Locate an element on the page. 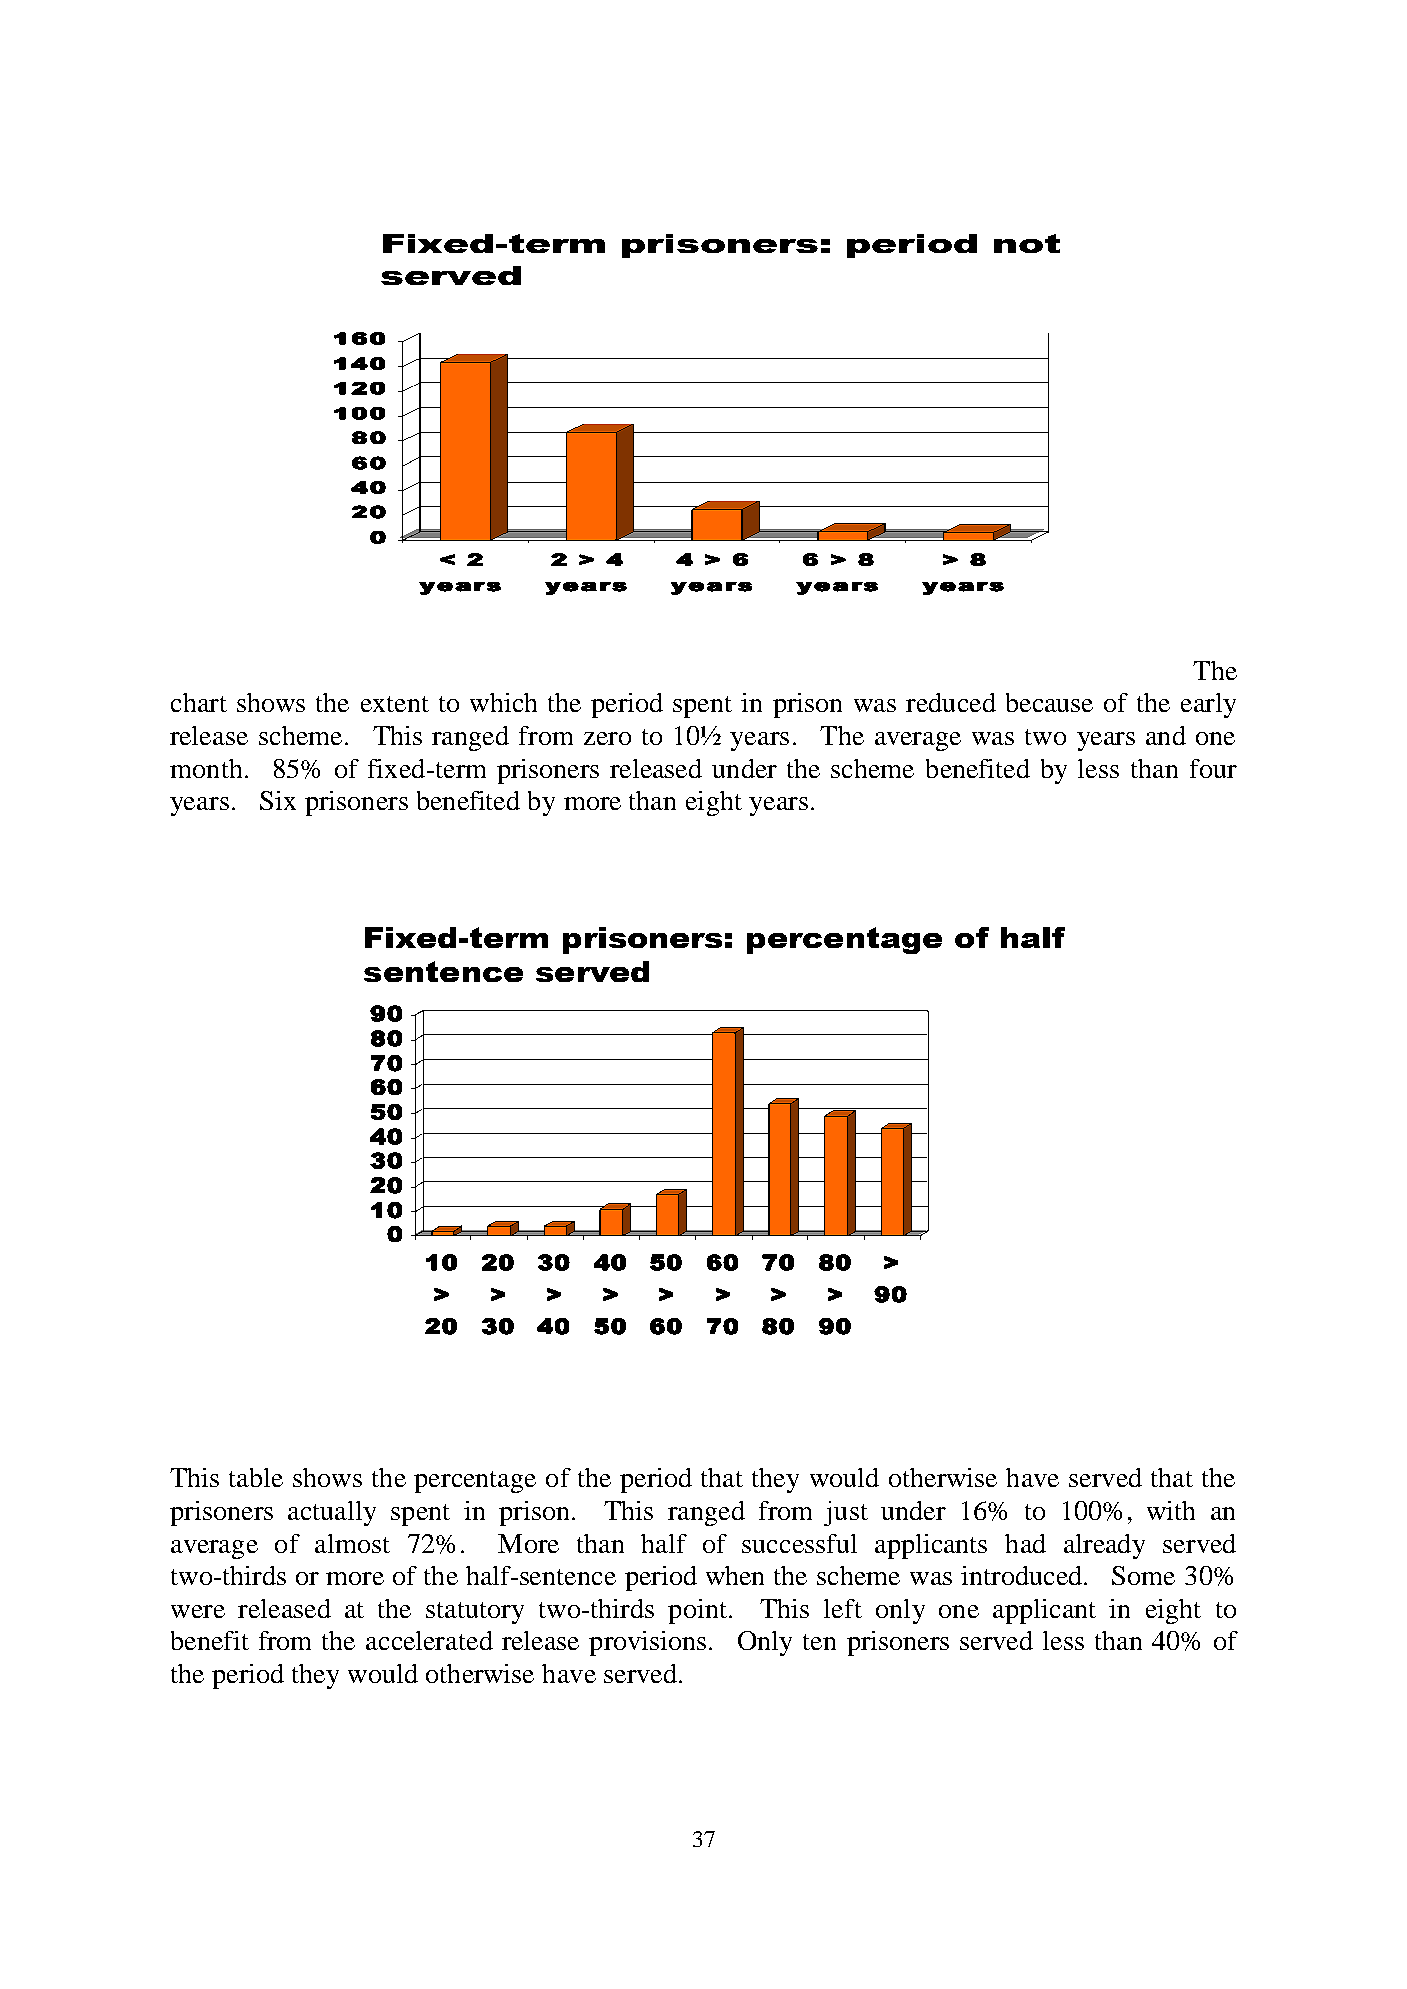 The height and width of the page is (1989, 1407). extent is located at coordinates (395, 704).
